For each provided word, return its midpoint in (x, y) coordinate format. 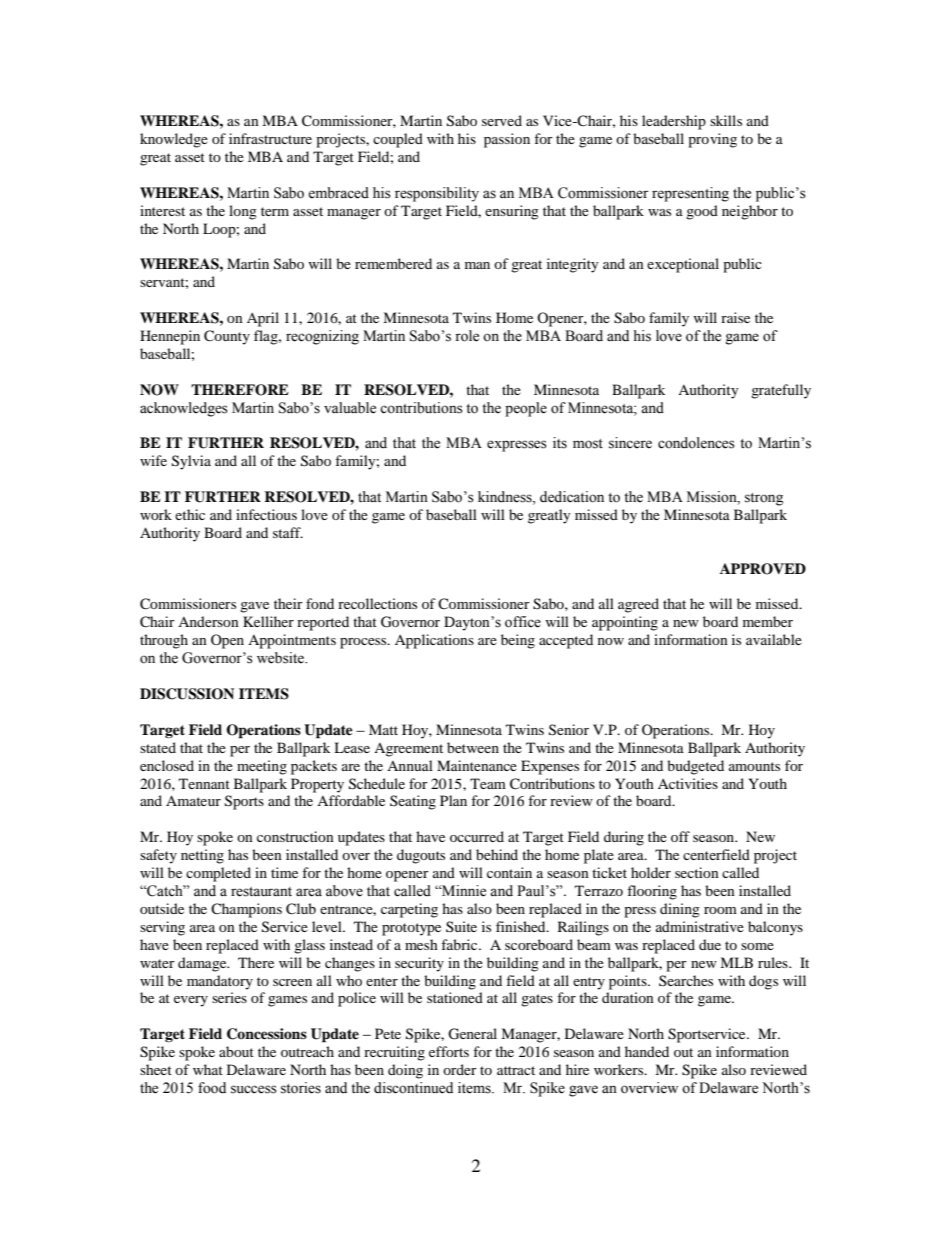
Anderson (208, 621)
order (460, 1069)
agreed (638, 605)
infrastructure (270, 138)
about (236, 1051)
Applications (434, 641)
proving (712, 140)
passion (507, 140)
